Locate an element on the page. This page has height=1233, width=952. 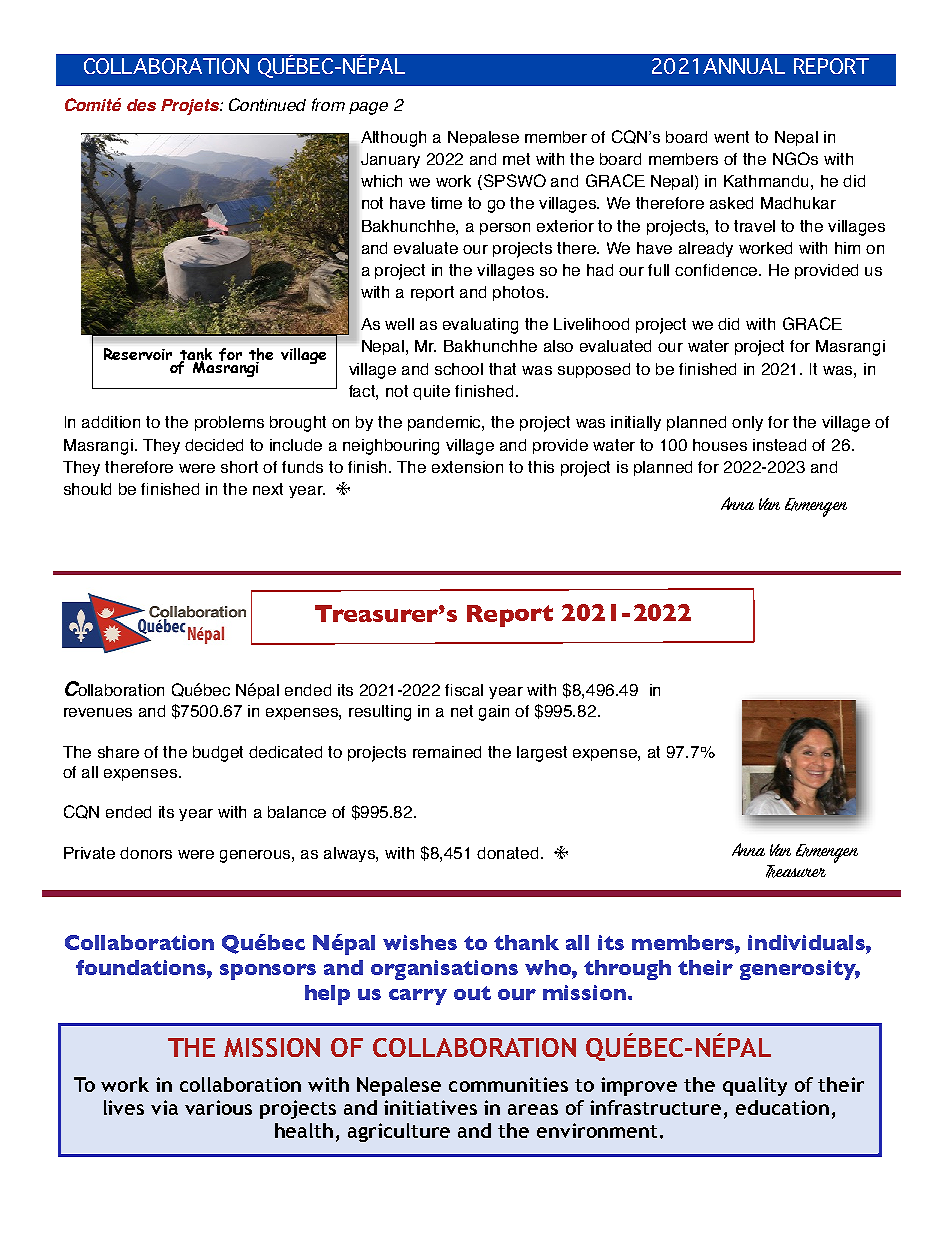
met is located at coordinates (516, 159).
